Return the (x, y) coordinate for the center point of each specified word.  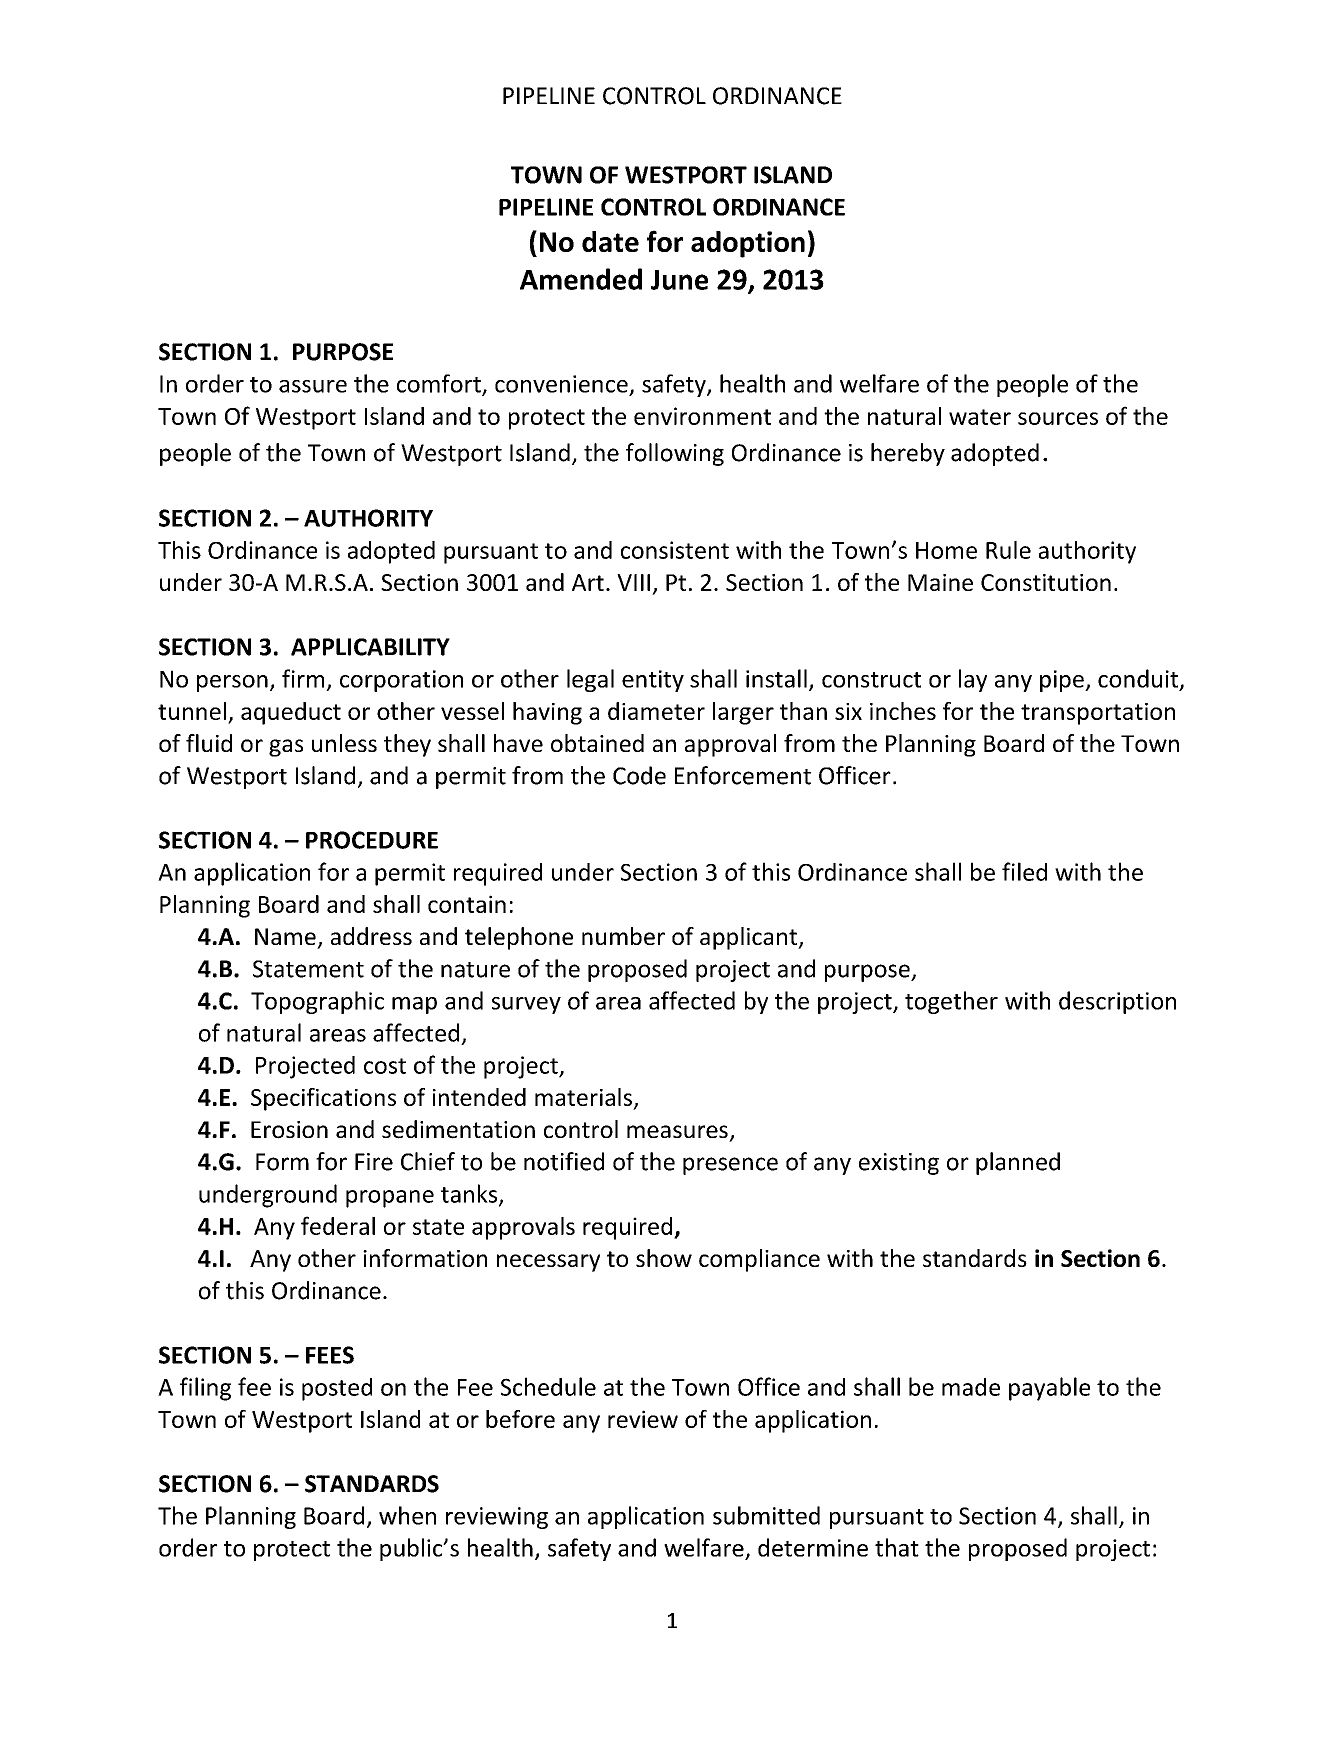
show (664, 1258)
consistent (675, 550)
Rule (1008, 550)
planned (1018, 1163)
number (623, 936)
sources (1058, 418)
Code (639, 775)
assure (313, 386)
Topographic (317, 1002)
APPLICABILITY (370, 647)
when (407, 1515)
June (679, 280)
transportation (1098, 714)
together (951, 1002)
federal (338, 1225)
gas (286, 748)
